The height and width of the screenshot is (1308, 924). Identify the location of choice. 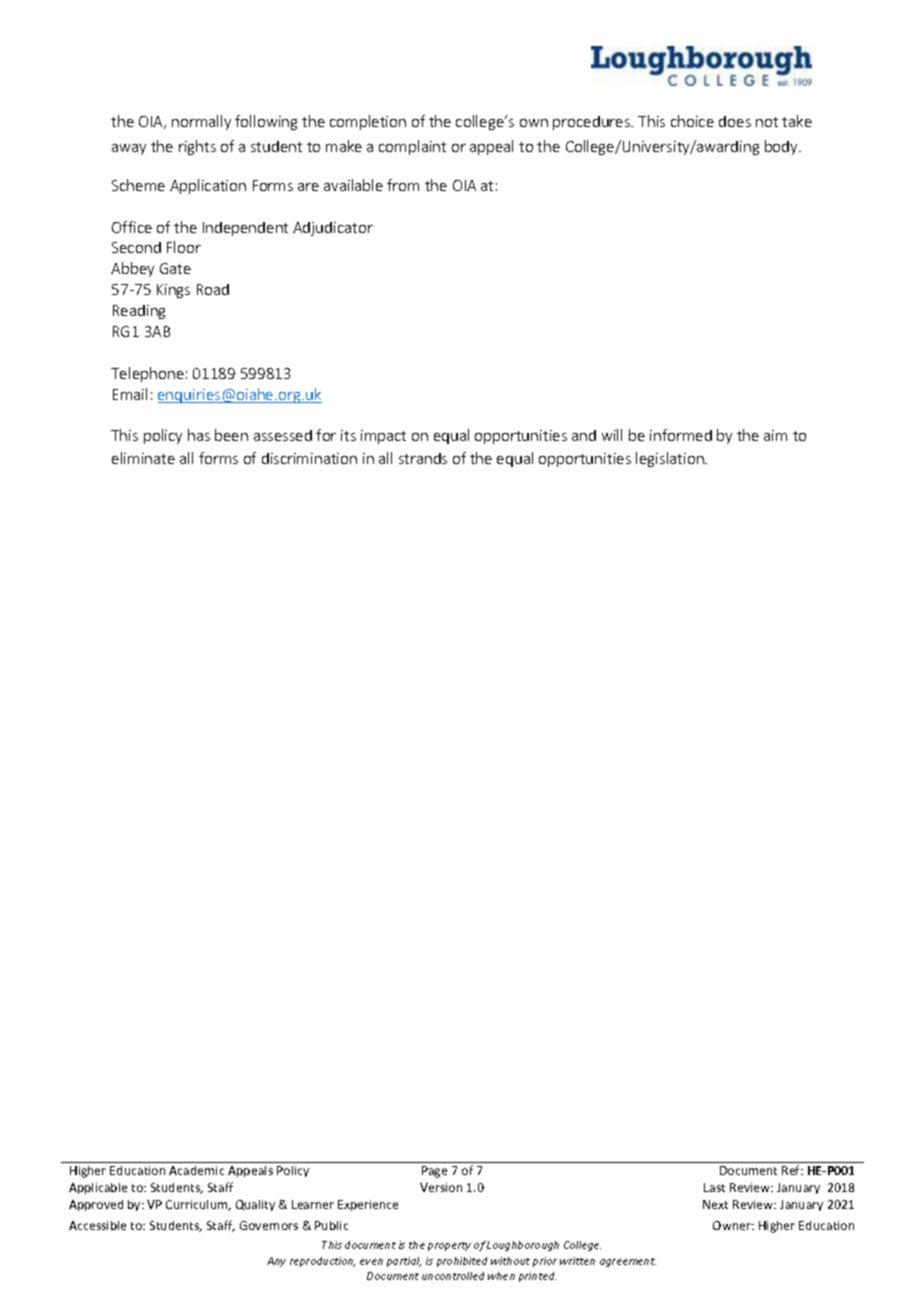
(692, 121).
